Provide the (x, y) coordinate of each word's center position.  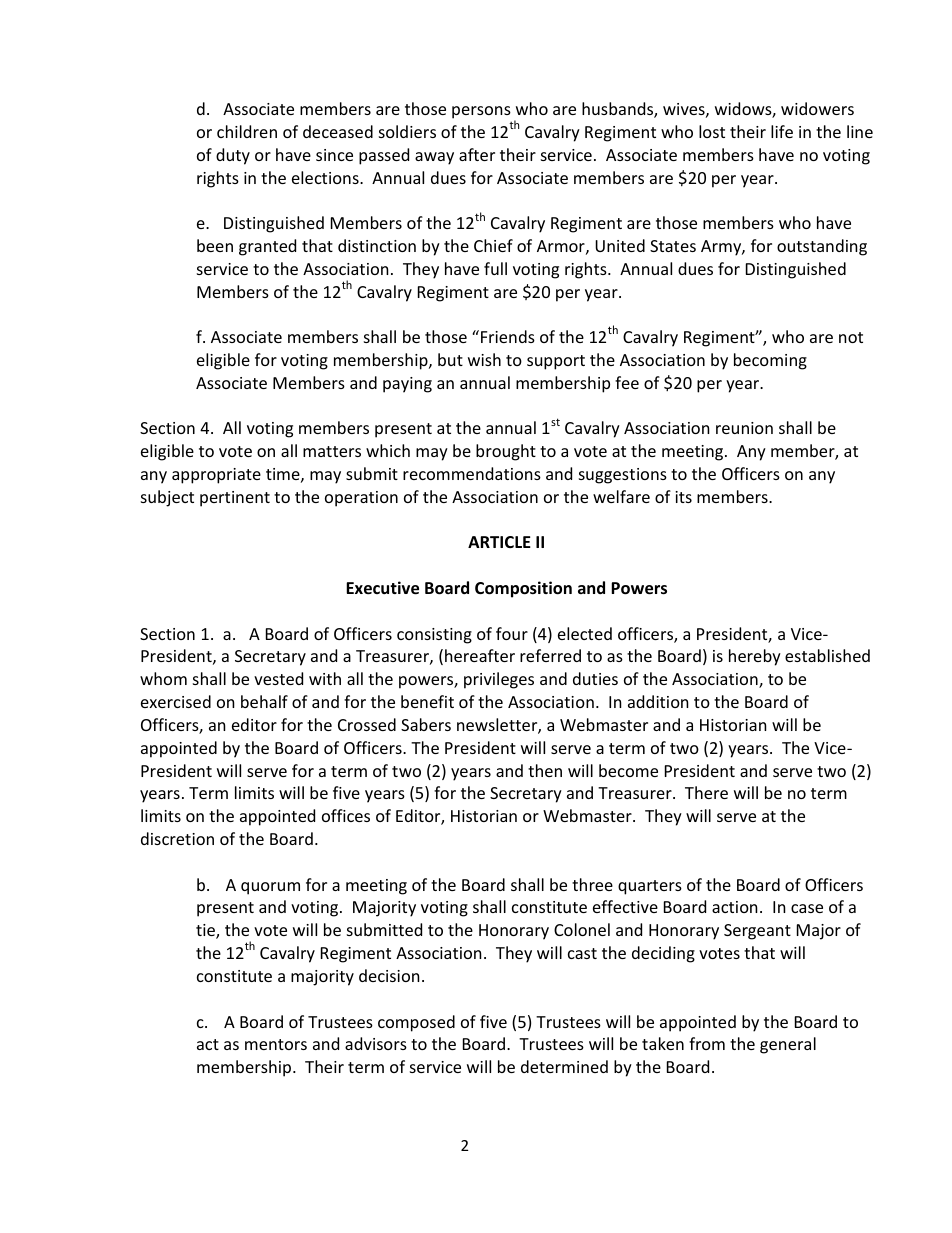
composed (416, 1023)
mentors (276, 1044)
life (782, 131)
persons (481, 112)
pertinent (235, 499)
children (247, 131)
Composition (523, 589)
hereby (755, 657)
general (788, 1045)
